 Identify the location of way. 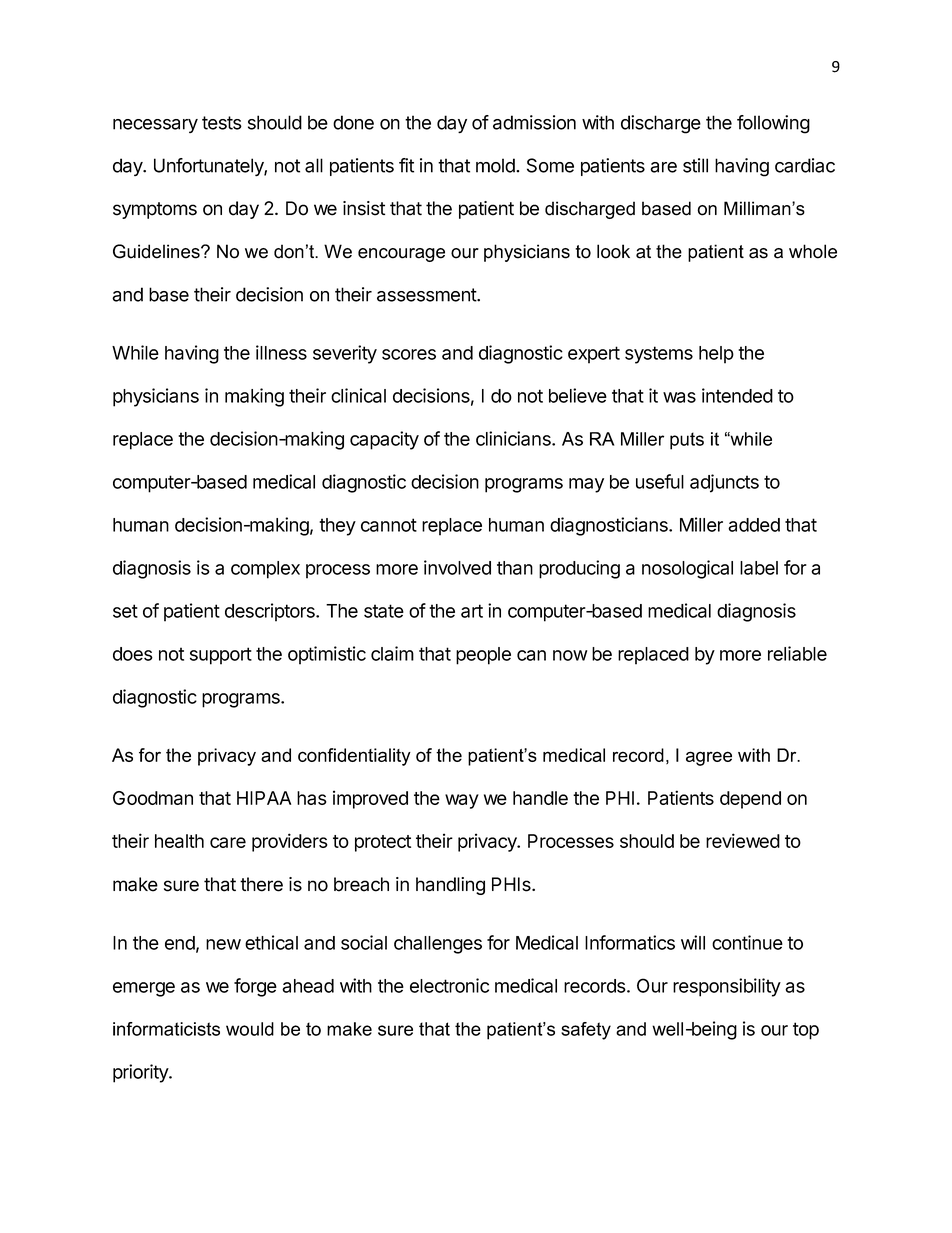
(462, 801).
